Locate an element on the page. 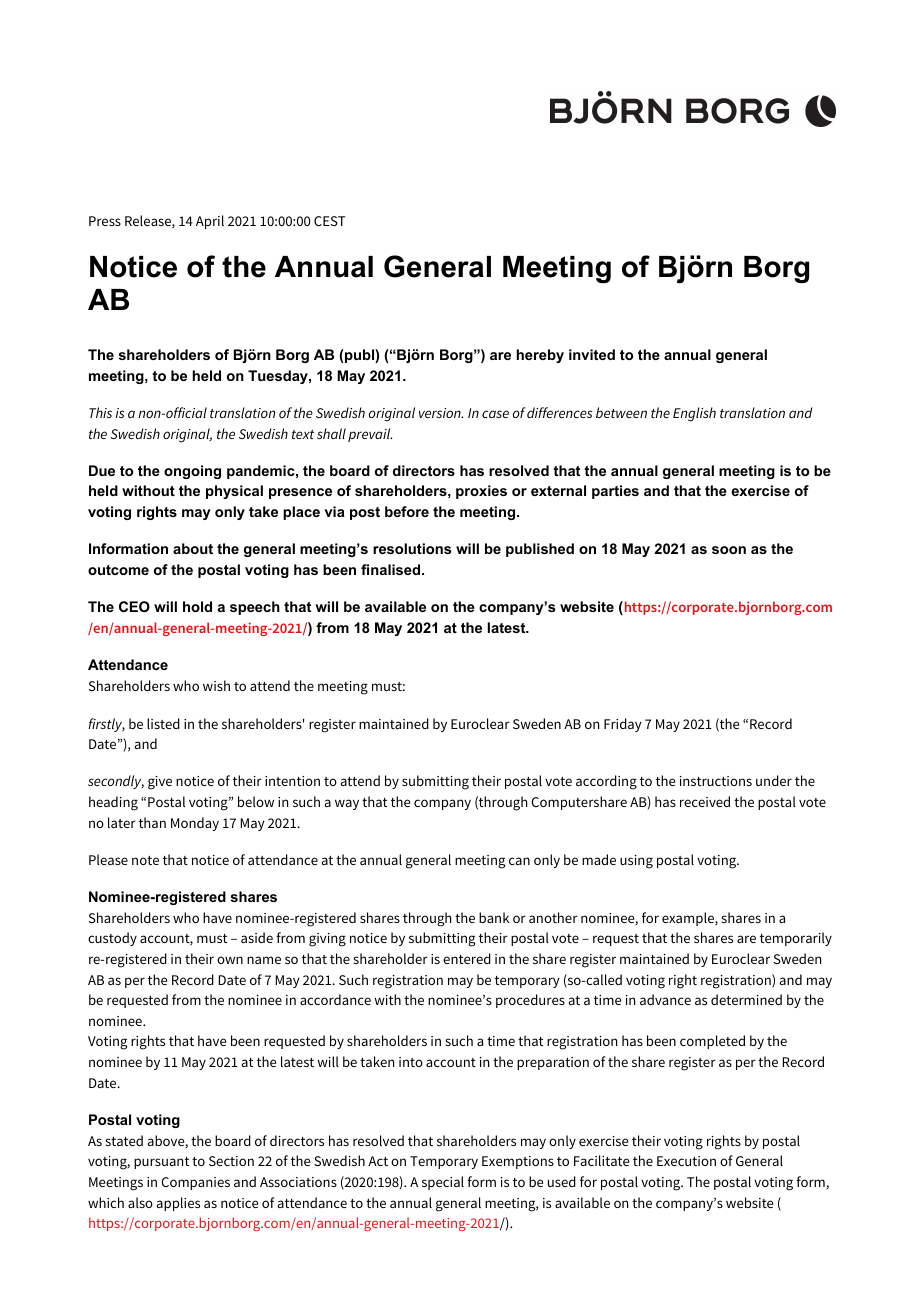  Friday is located at coordinates (623, 725).
